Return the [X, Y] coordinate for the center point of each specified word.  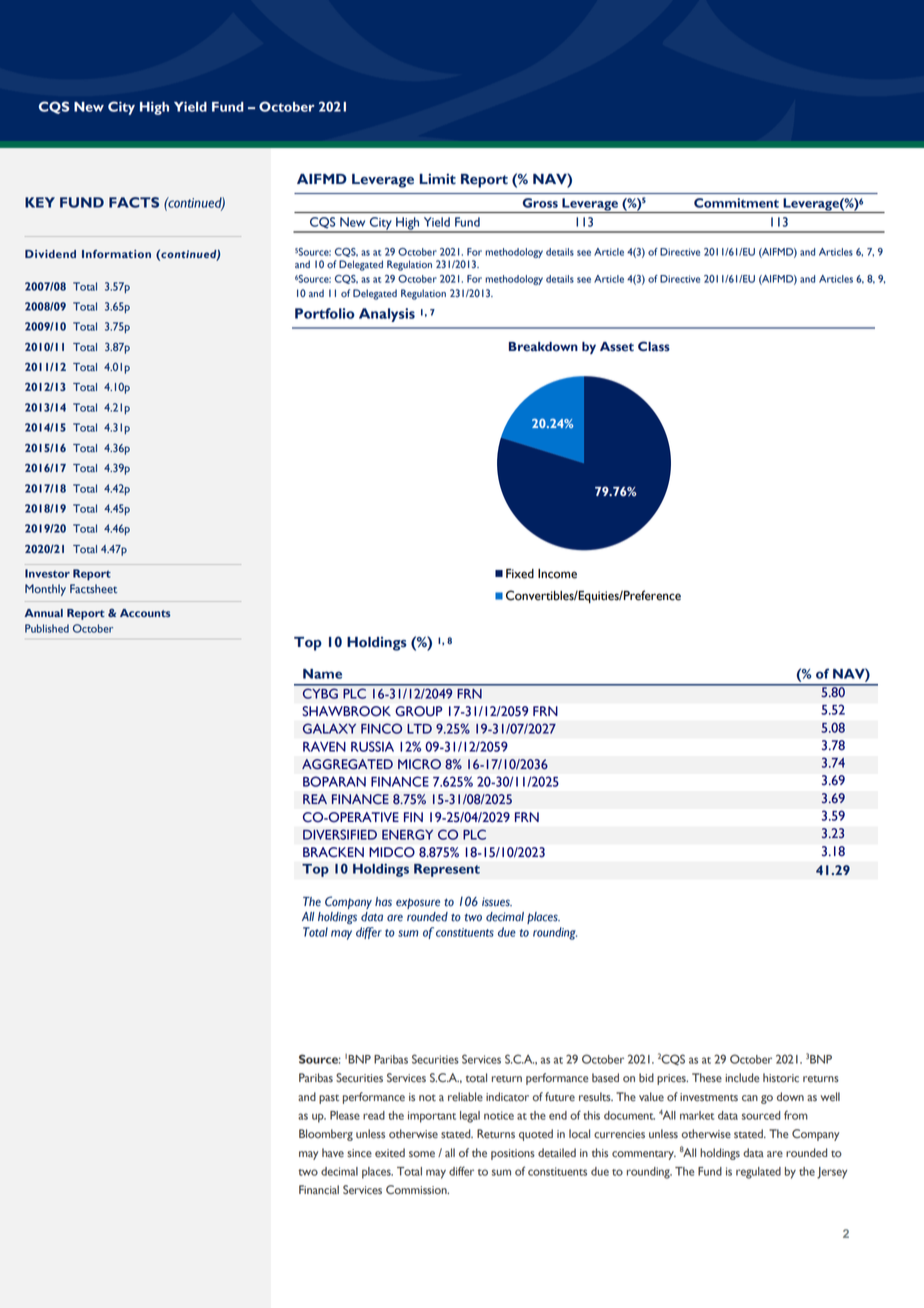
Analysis [387, 315]
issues [497, 902]
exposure [418, 903]
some [422, 1154]
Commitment [736, 203]
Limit [437, 179]
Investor [47, 573]
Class [654, 346]
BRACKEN [333, 852]
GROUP [418, 711]
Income [557, 574]
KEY [40, 202]
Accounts [145, 613]
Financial [319, 1190]
